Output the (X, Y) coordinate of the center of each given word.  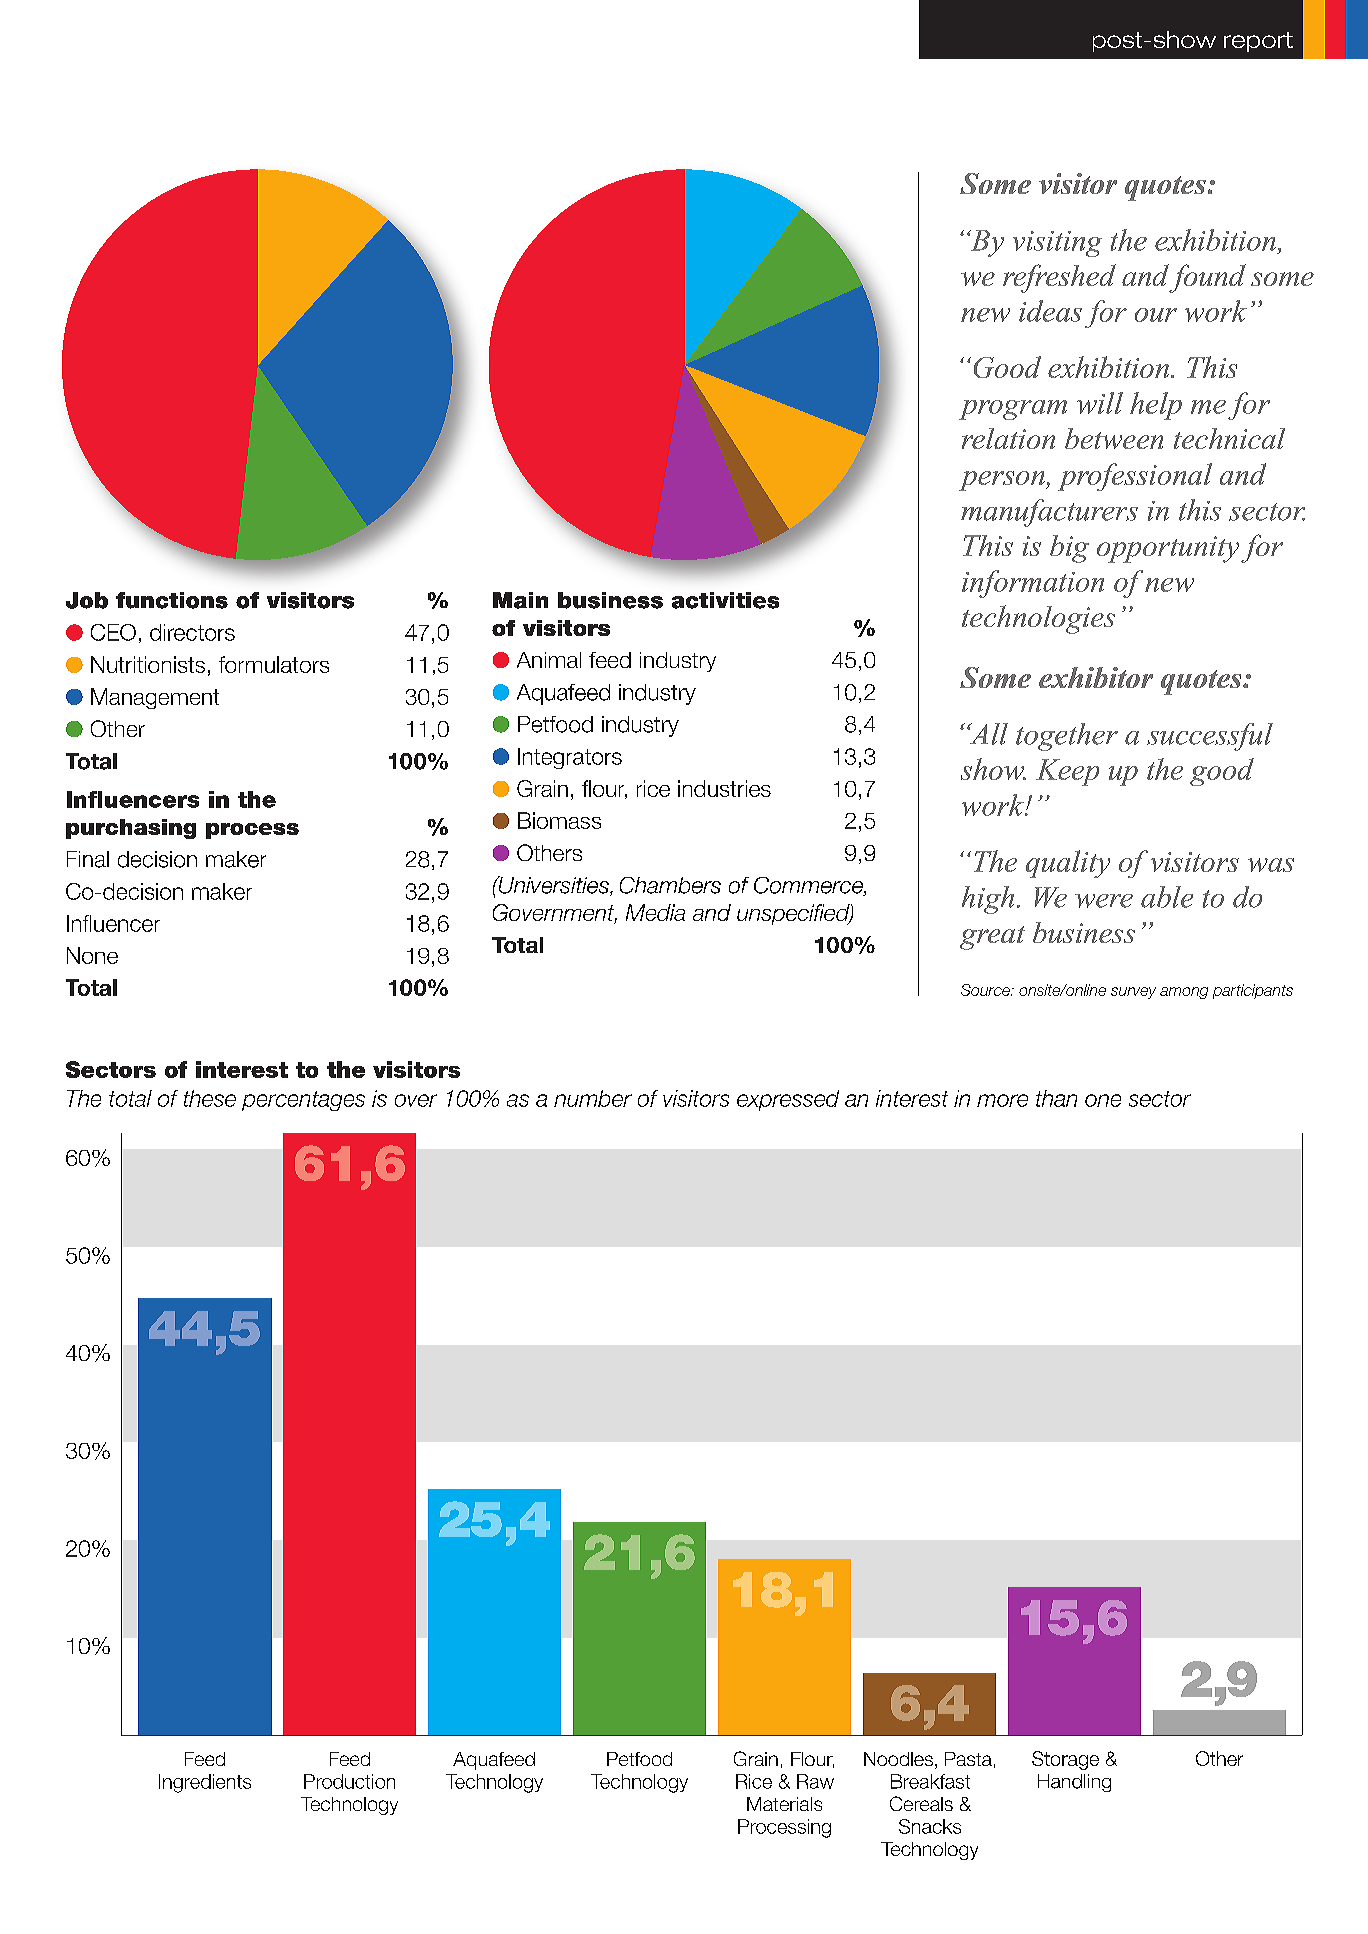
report (1258, 42)
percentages (303, 1101)
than (1056, 1098)
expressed (788, 1100)
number (593, 1098)
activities (725, 600)
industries (724, 788)
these (210, 1098)
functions (172, 600)
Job (87, 600)
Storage (1065, 1760)
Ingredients (205, 1783)
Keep (1067, 772)
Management (155, 698)
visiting (1057, 244)
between (1114, 438)
